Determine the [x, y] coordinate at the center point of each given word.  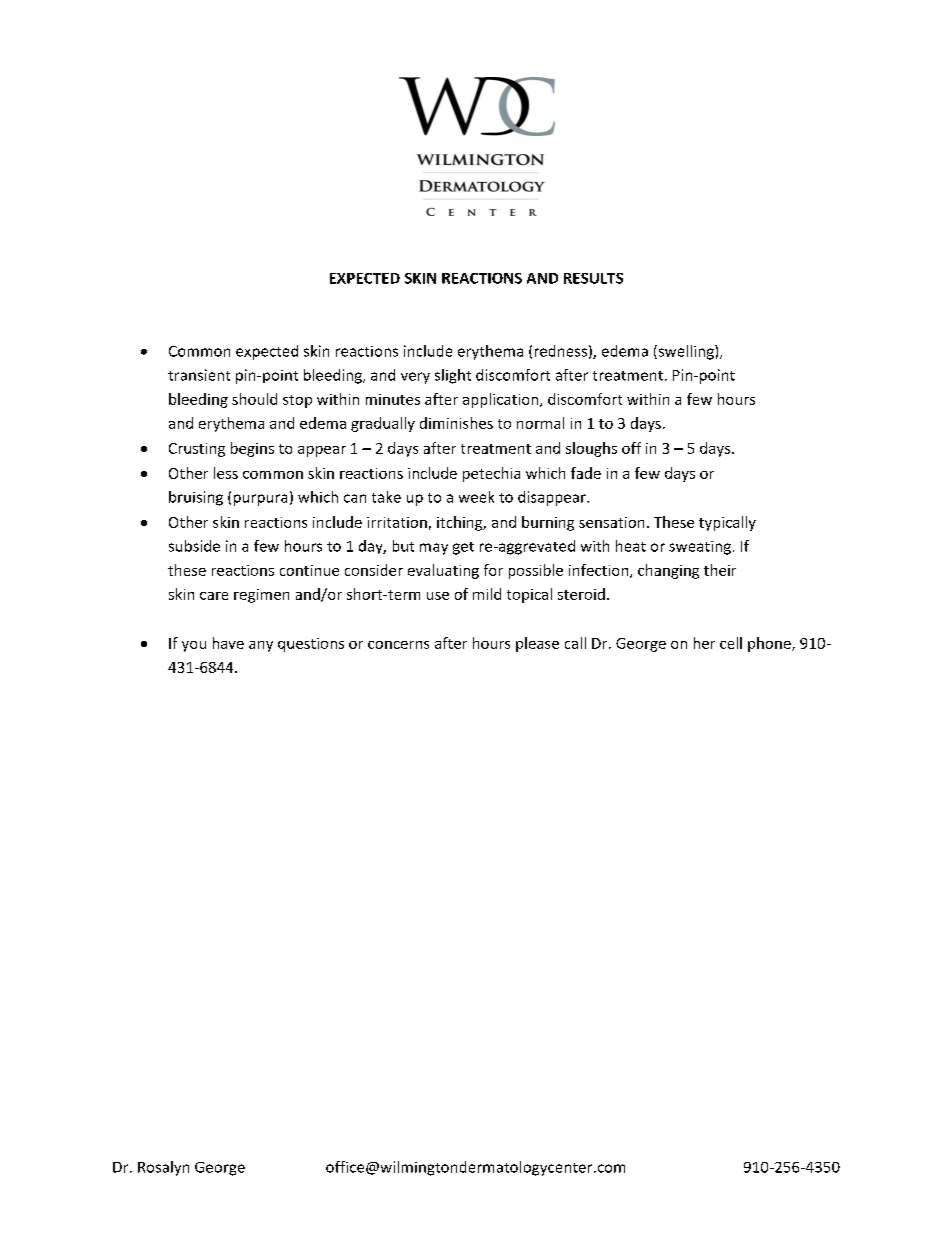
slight [453, 376]
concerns [398, 645]
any [261, 646]
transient [199, 375]
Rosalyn [163, 1168]
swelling [686, 352]
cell [731, 643]
